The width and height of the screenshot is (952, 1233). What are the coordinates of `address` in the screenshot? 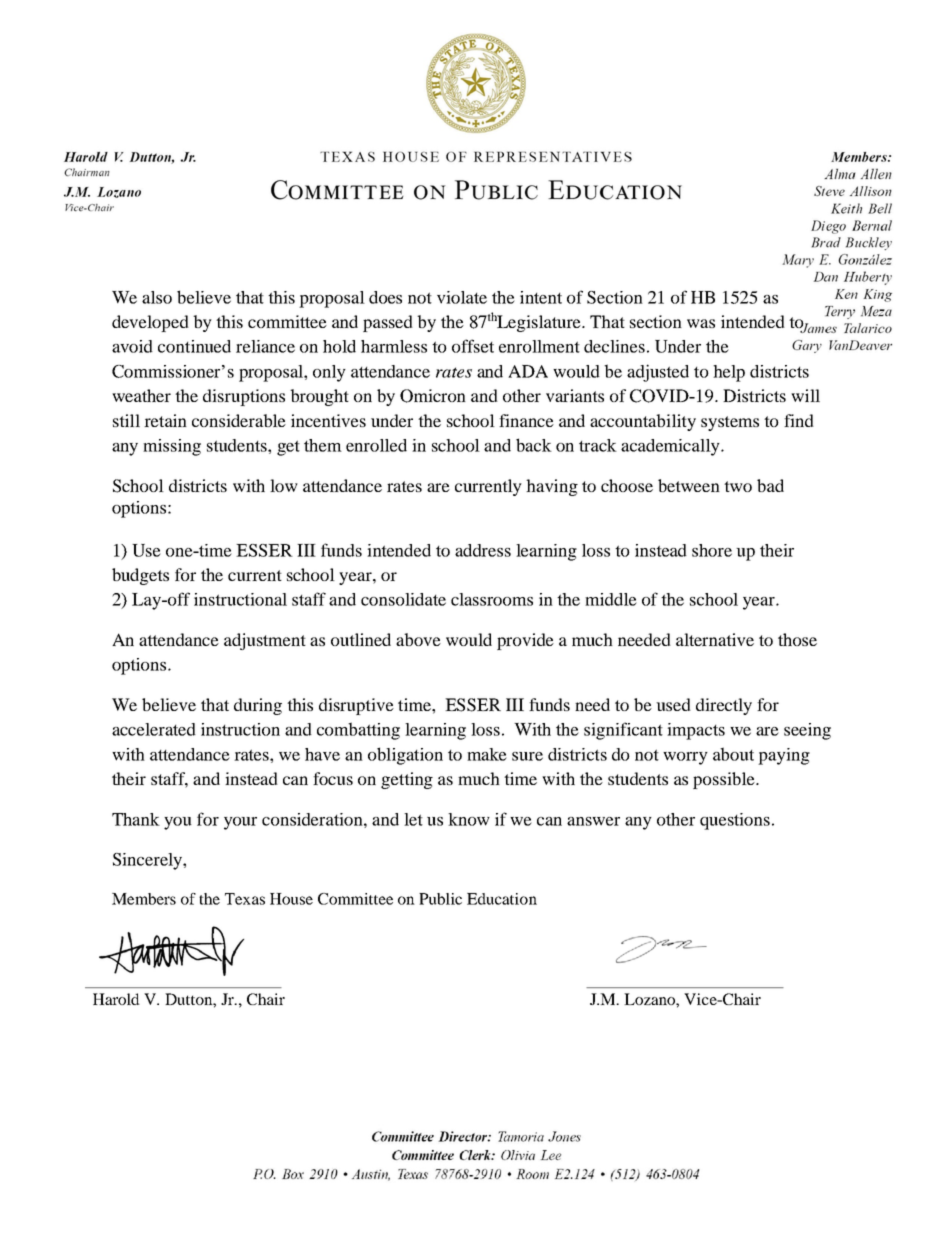 It's located at (483, 550).
